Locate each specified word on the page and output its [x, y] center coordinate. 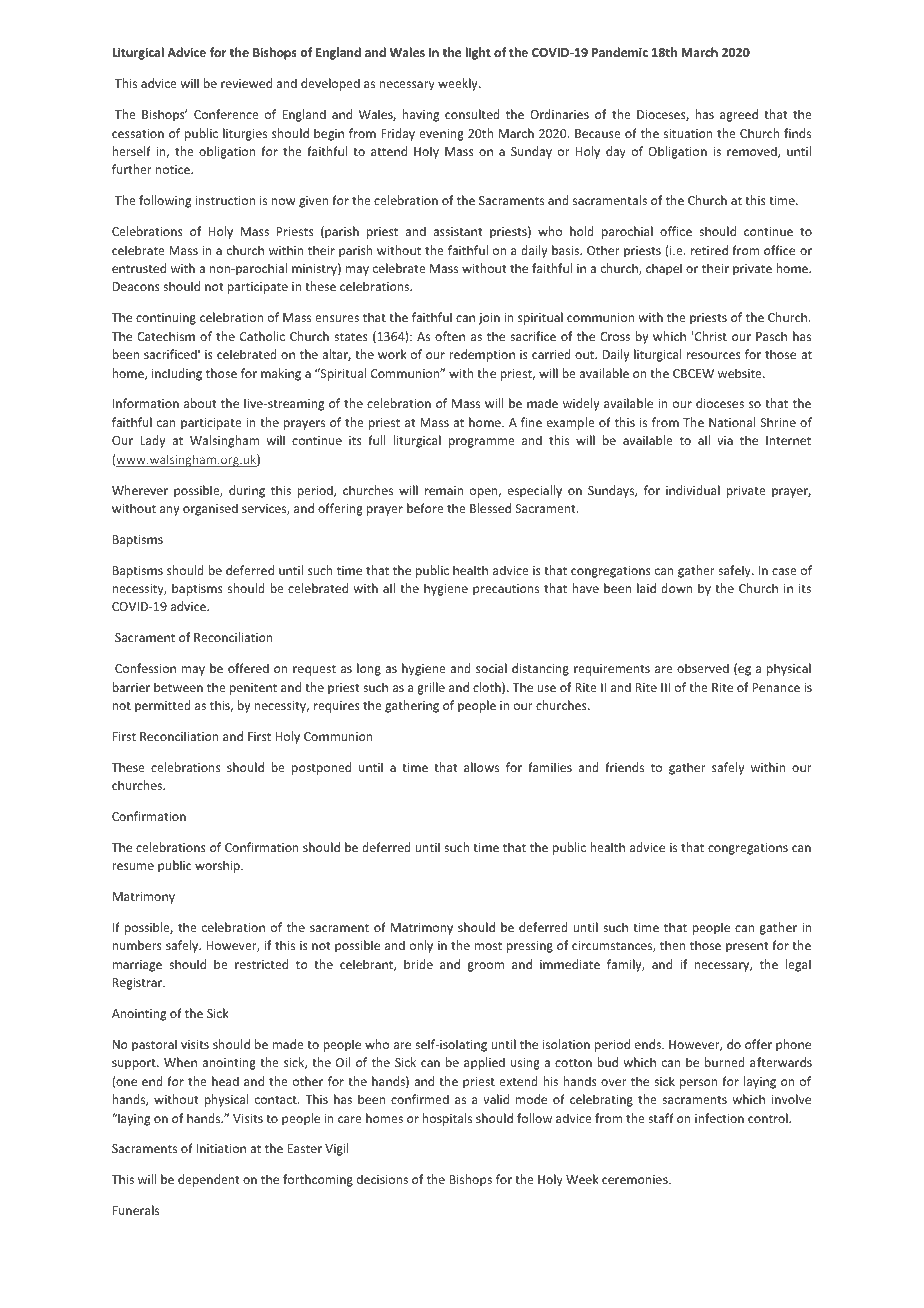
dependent [208, 1180]
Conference [226, 114]
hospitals [447, 1119]
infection [719, 1118]
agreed [739, 115]
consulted [472, 114]
